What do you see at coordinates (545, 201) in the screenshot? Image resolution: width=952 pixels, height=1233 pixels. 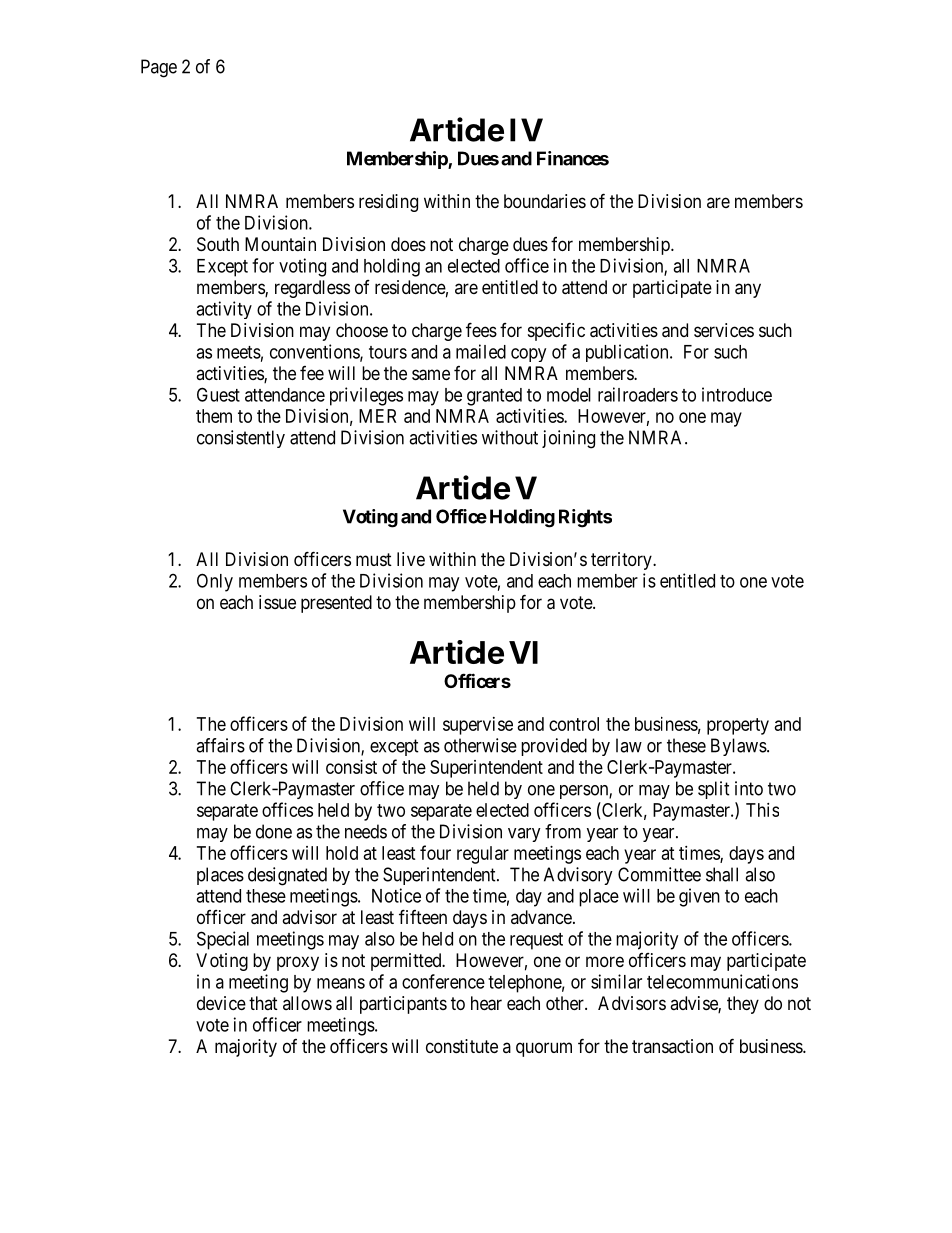 I see `boundaries` at bounding box center [545, 201].
